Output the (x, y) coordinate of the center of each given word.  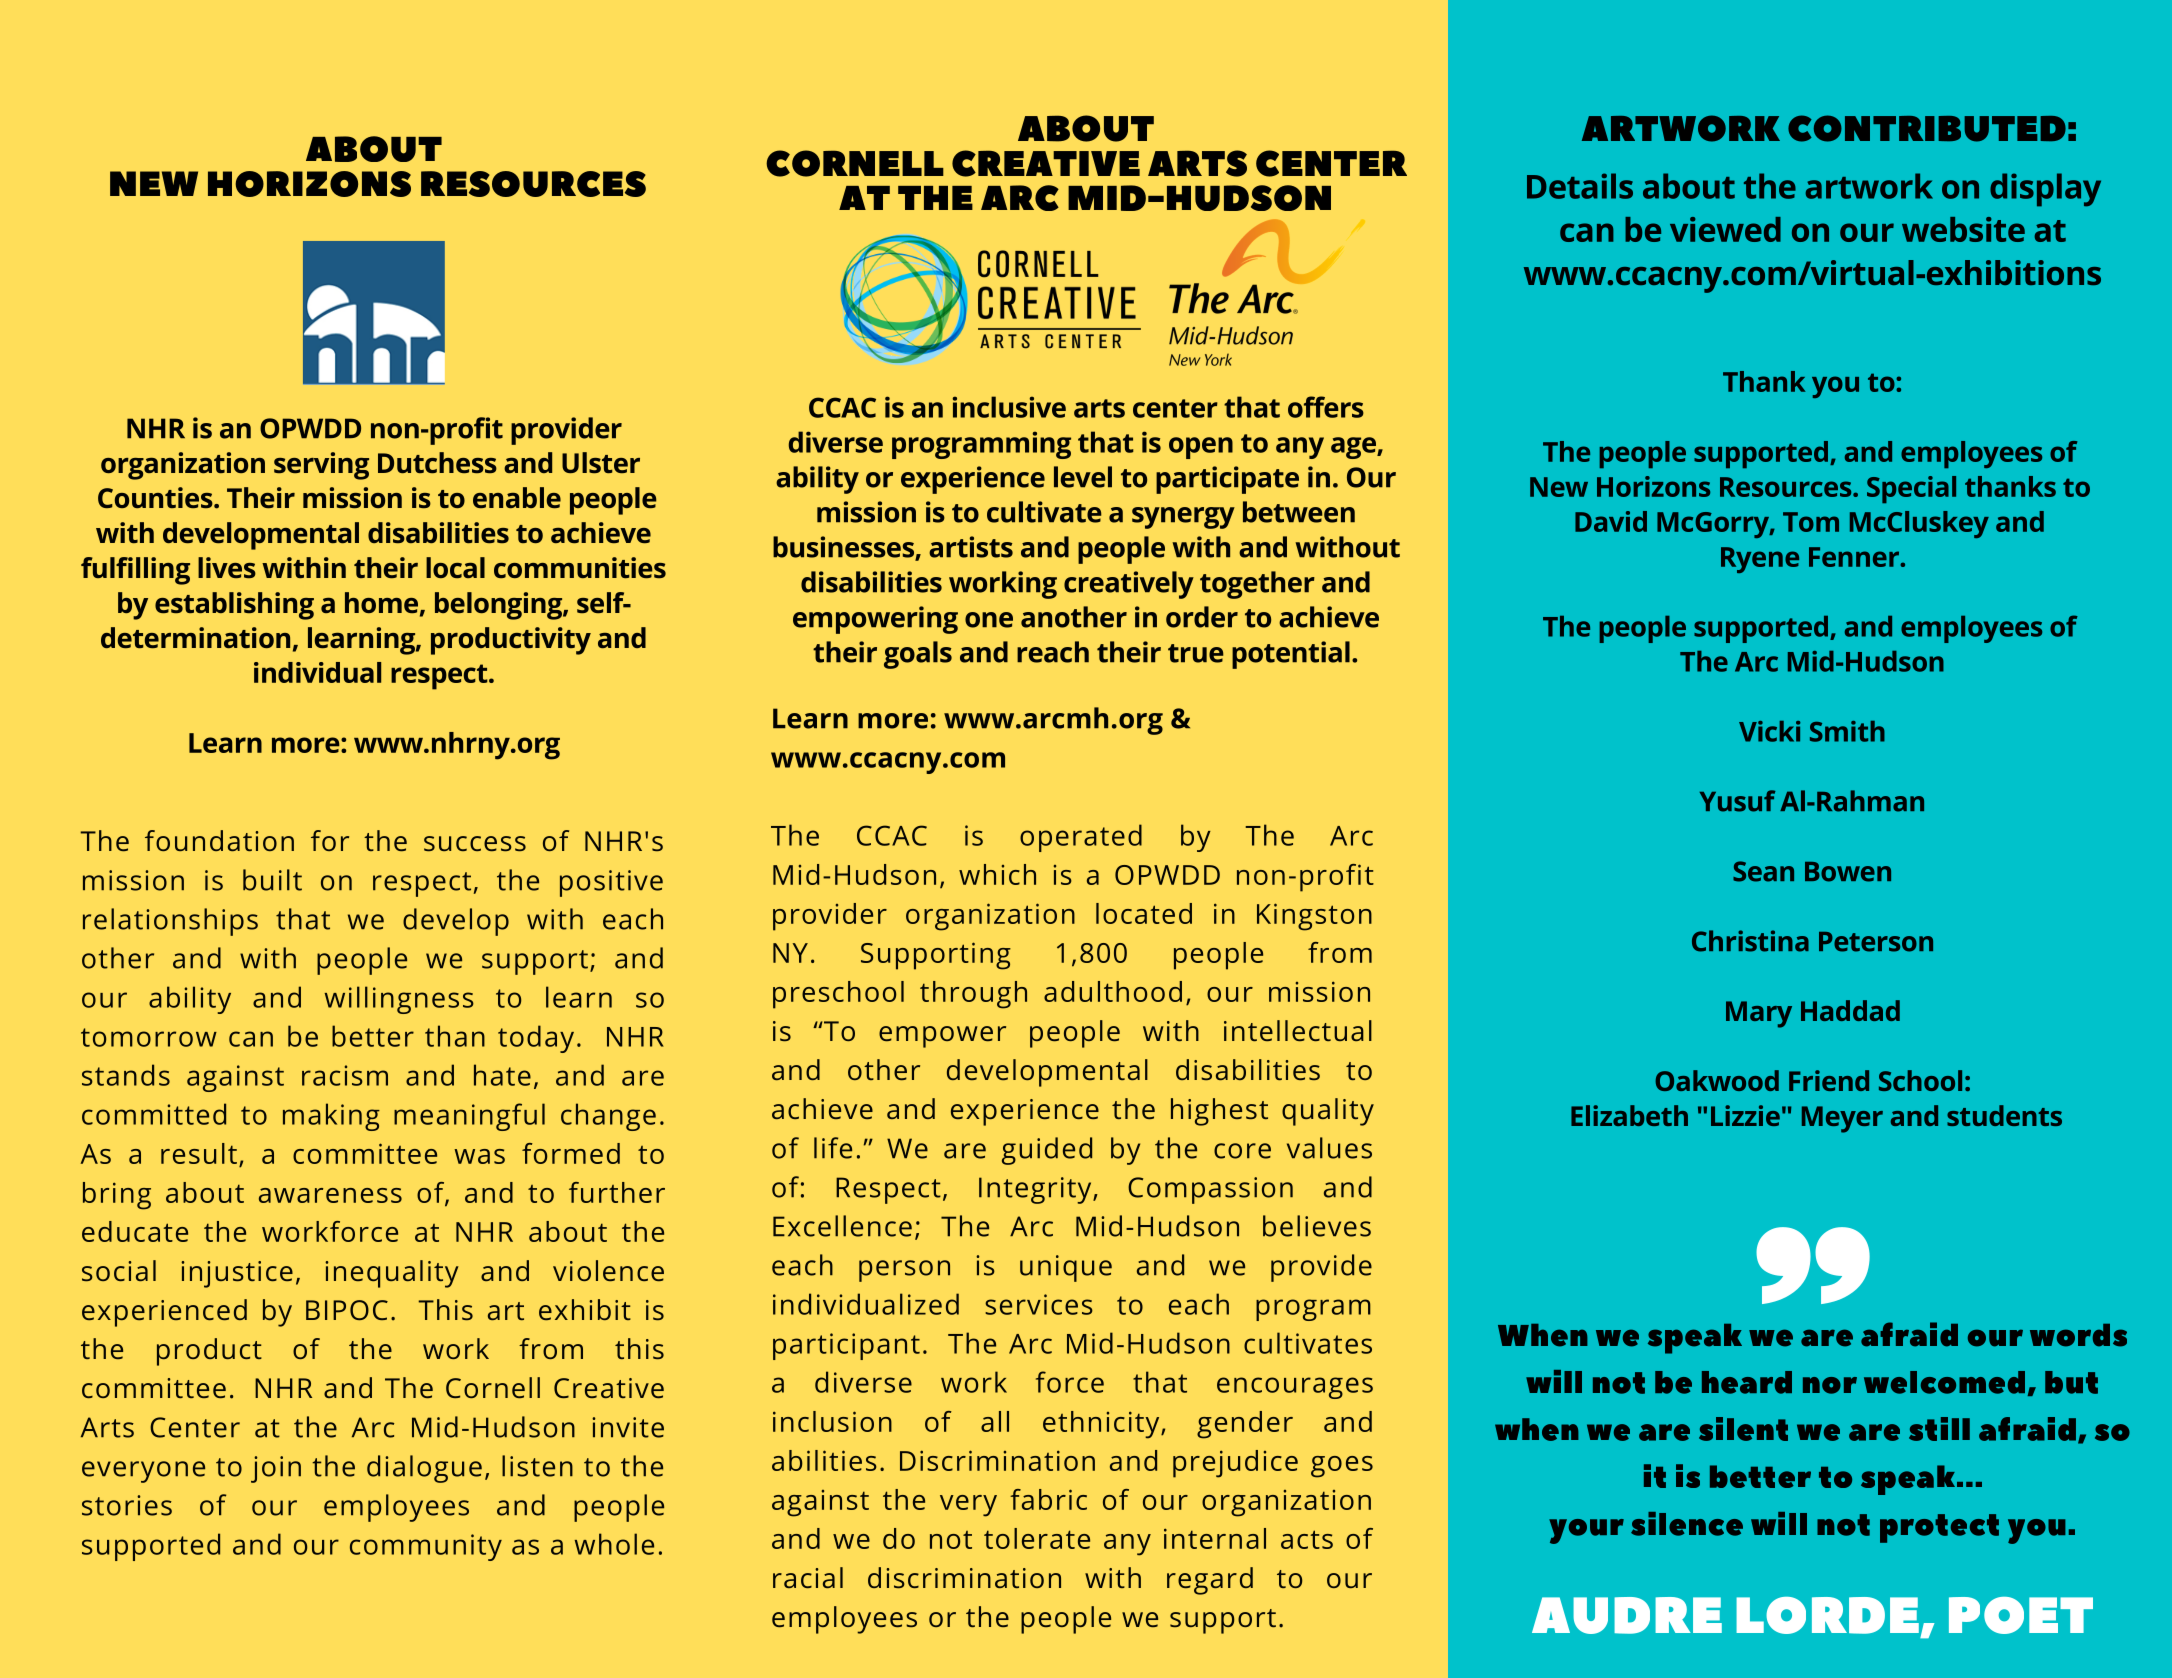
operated (1081, 838)
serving (321, 466)
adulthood (1113, 991)
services (1039, 1304)
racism (345, 1075)
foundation (219, 840)
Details (1580, 186)
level (1083, 477)
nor (1830, 1385)
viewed (1725, 229)
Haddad (1850, 1010)
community (426, 1547)
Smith (1847, 731)
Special (1911, 489)
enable (517, 497)
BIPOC (347, 1310)
